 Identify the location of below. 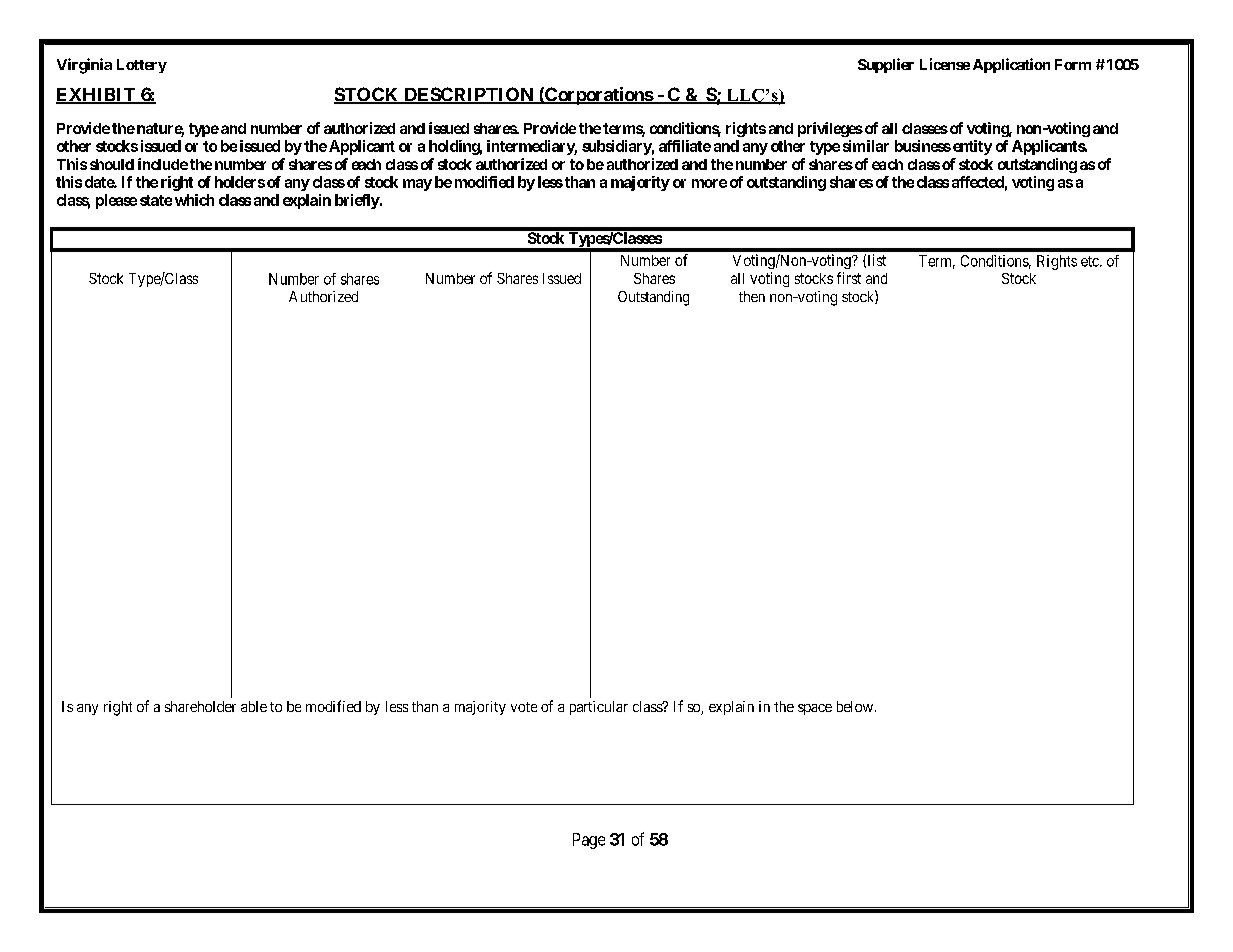
(855, 706).
